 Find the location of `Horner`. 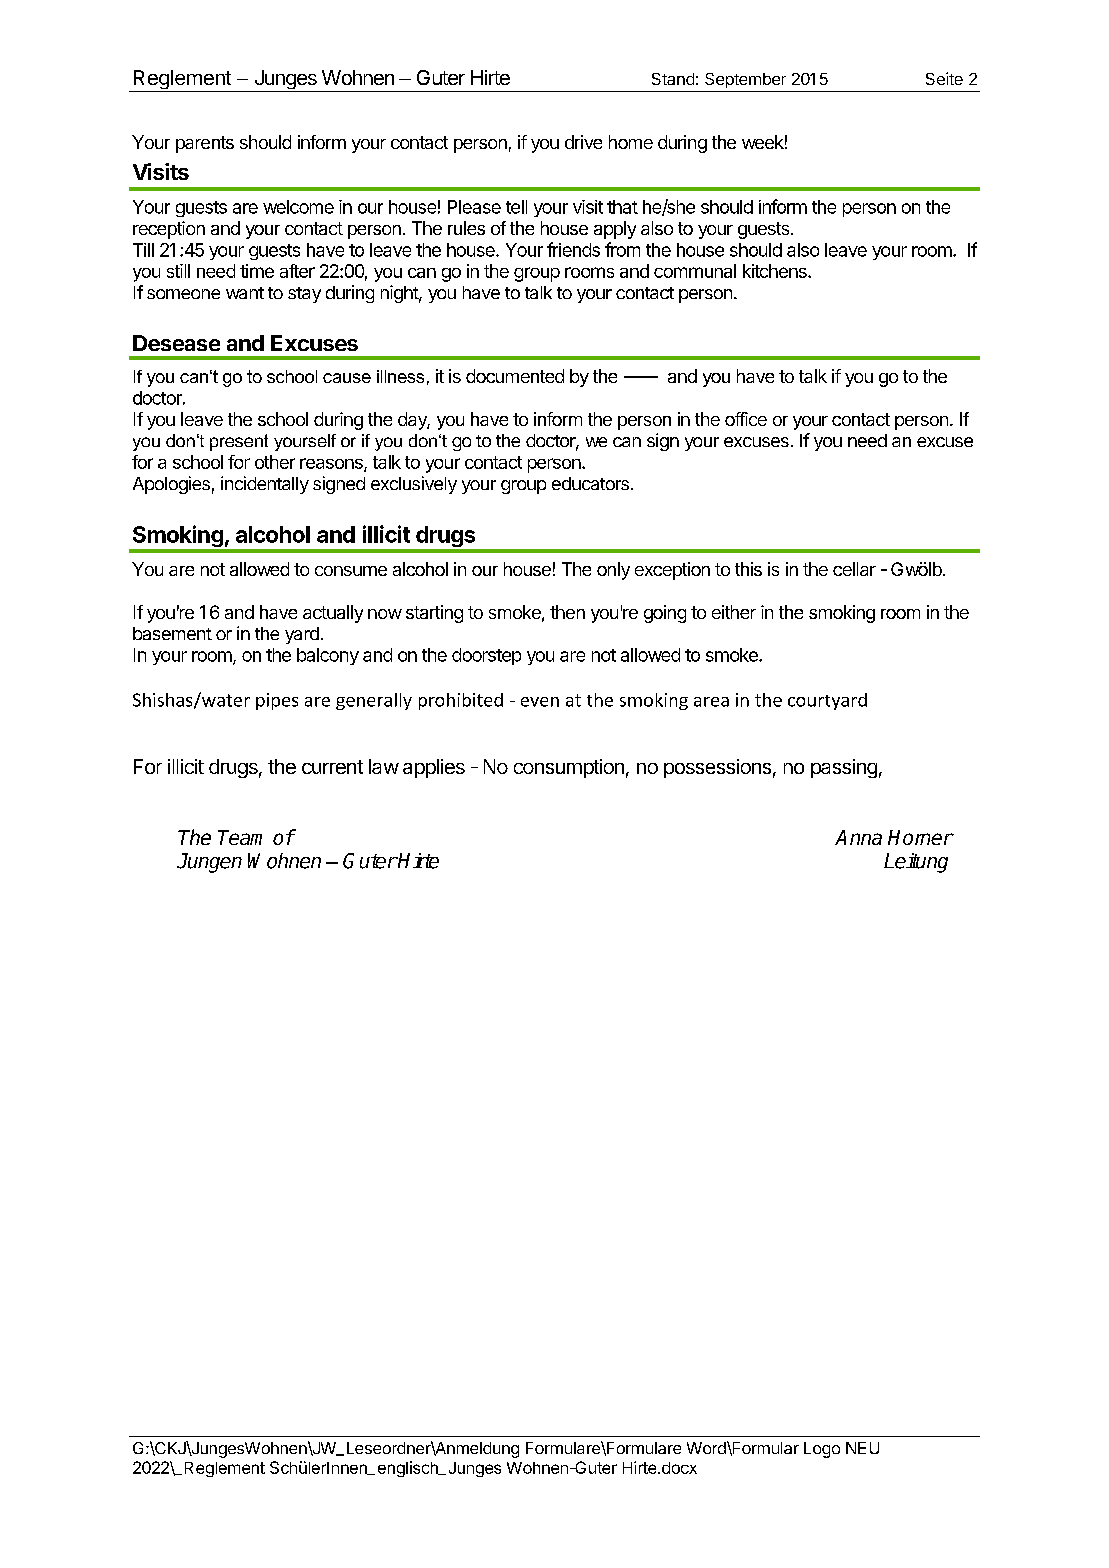

Horner is located at coordinates (920, 837).
